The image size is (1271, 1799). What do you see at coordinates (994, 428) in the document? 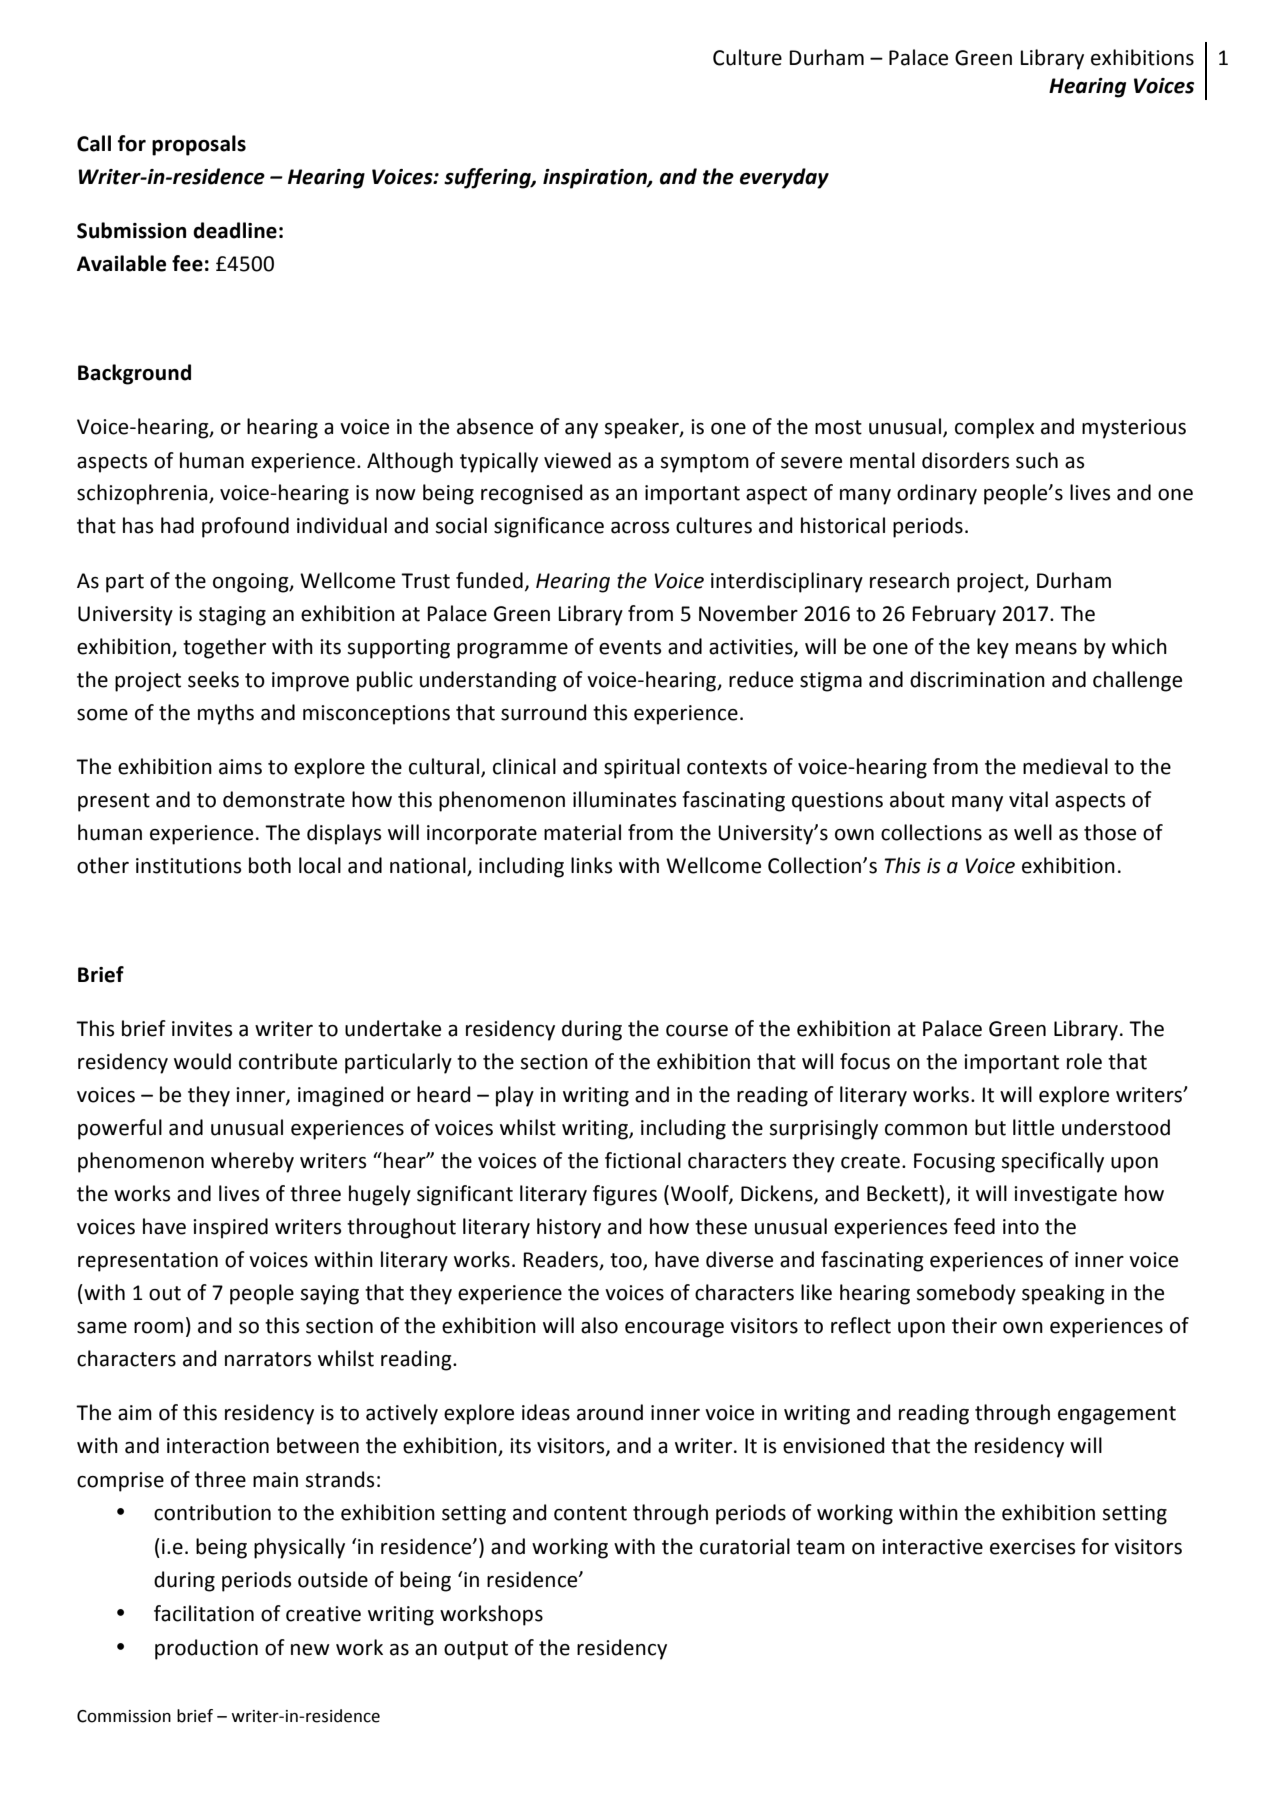
I see `complex` at bounding box center [994, 428].
